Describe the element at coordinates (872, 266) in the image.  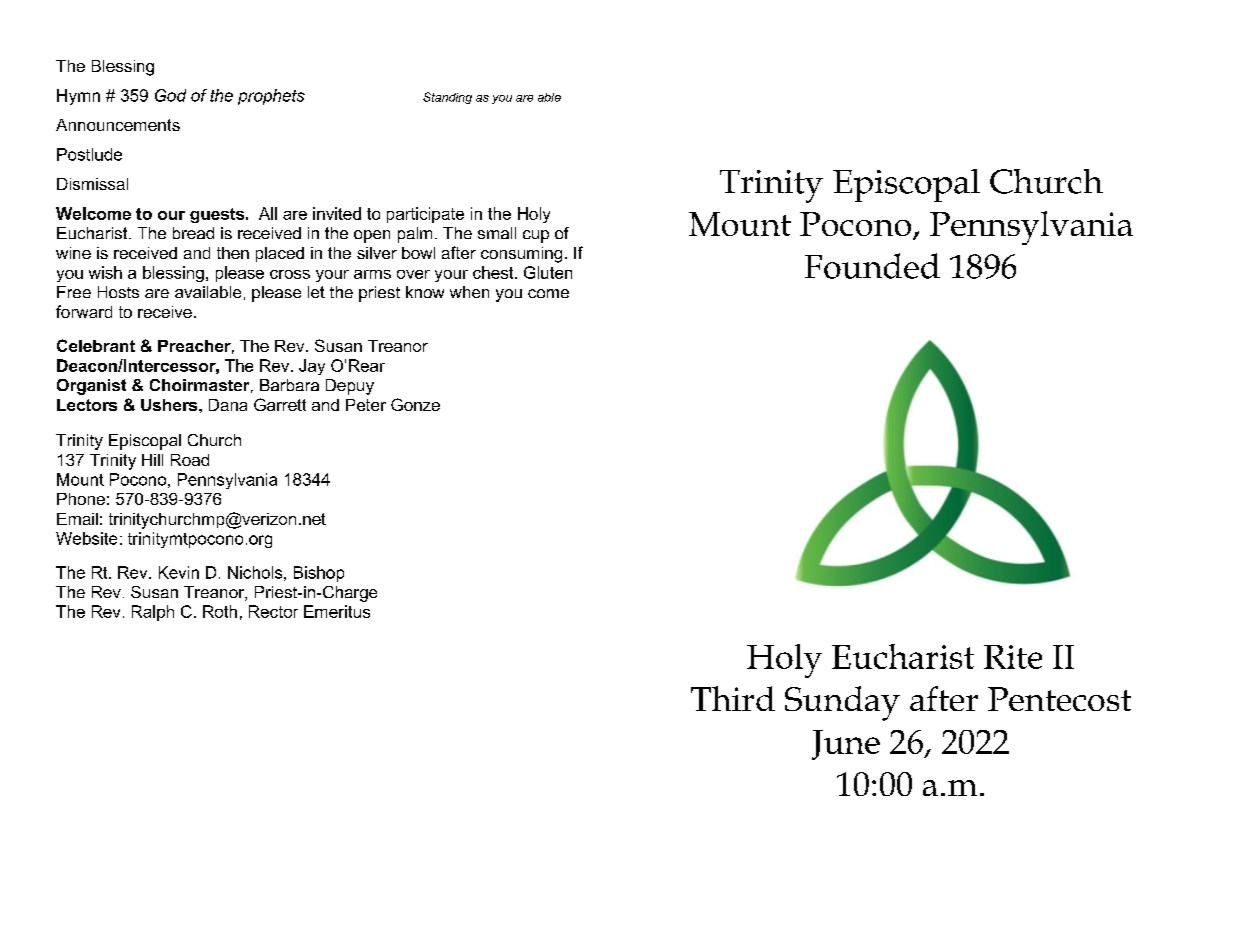
I see `Founded` at that location.
